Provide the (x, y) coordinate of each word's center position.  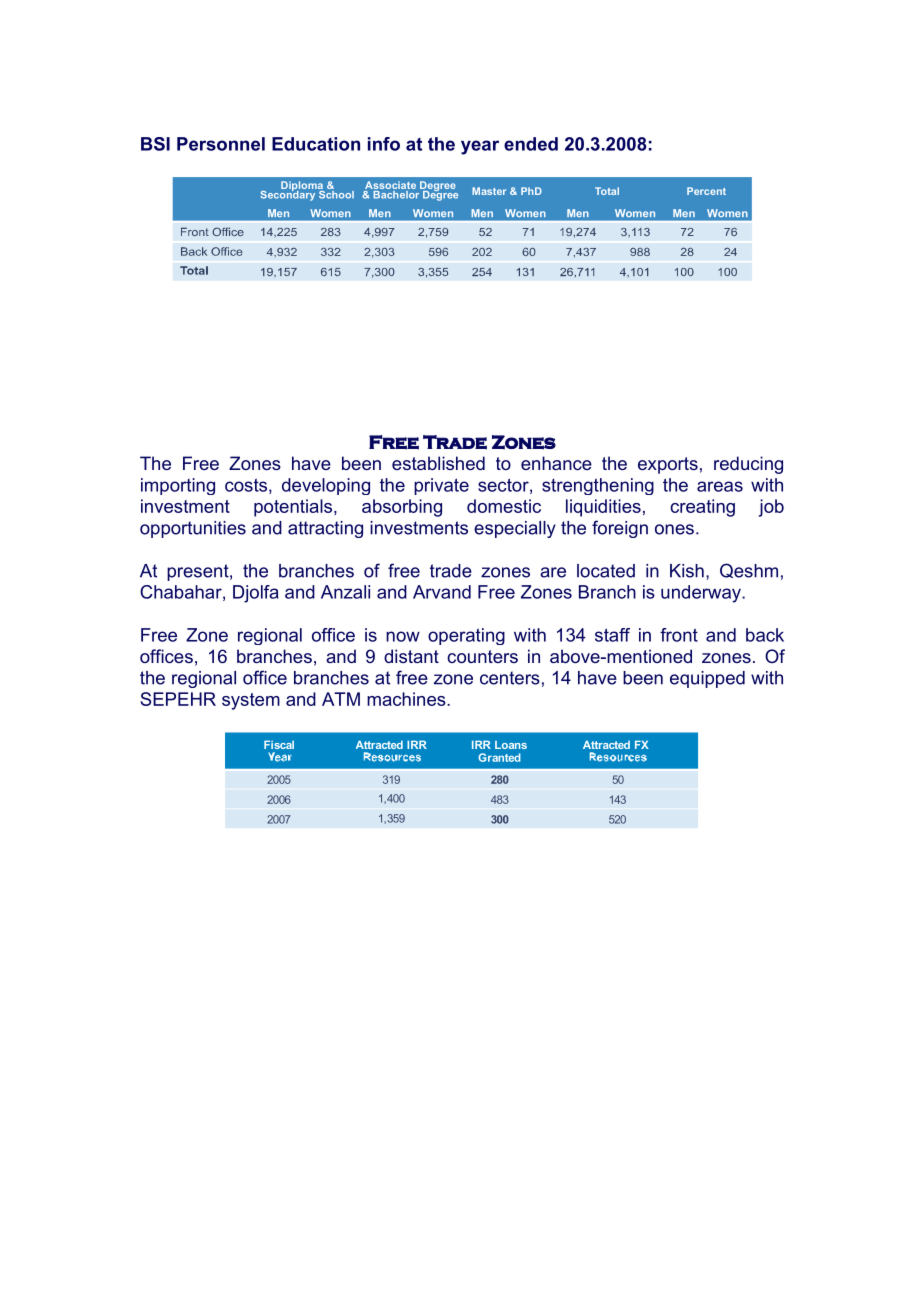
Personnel (221, 144)
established (438, 463)
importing (178, 486)
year (480, 147)
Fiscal (279, 744)
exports (668, 465)
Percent (706, 191)
